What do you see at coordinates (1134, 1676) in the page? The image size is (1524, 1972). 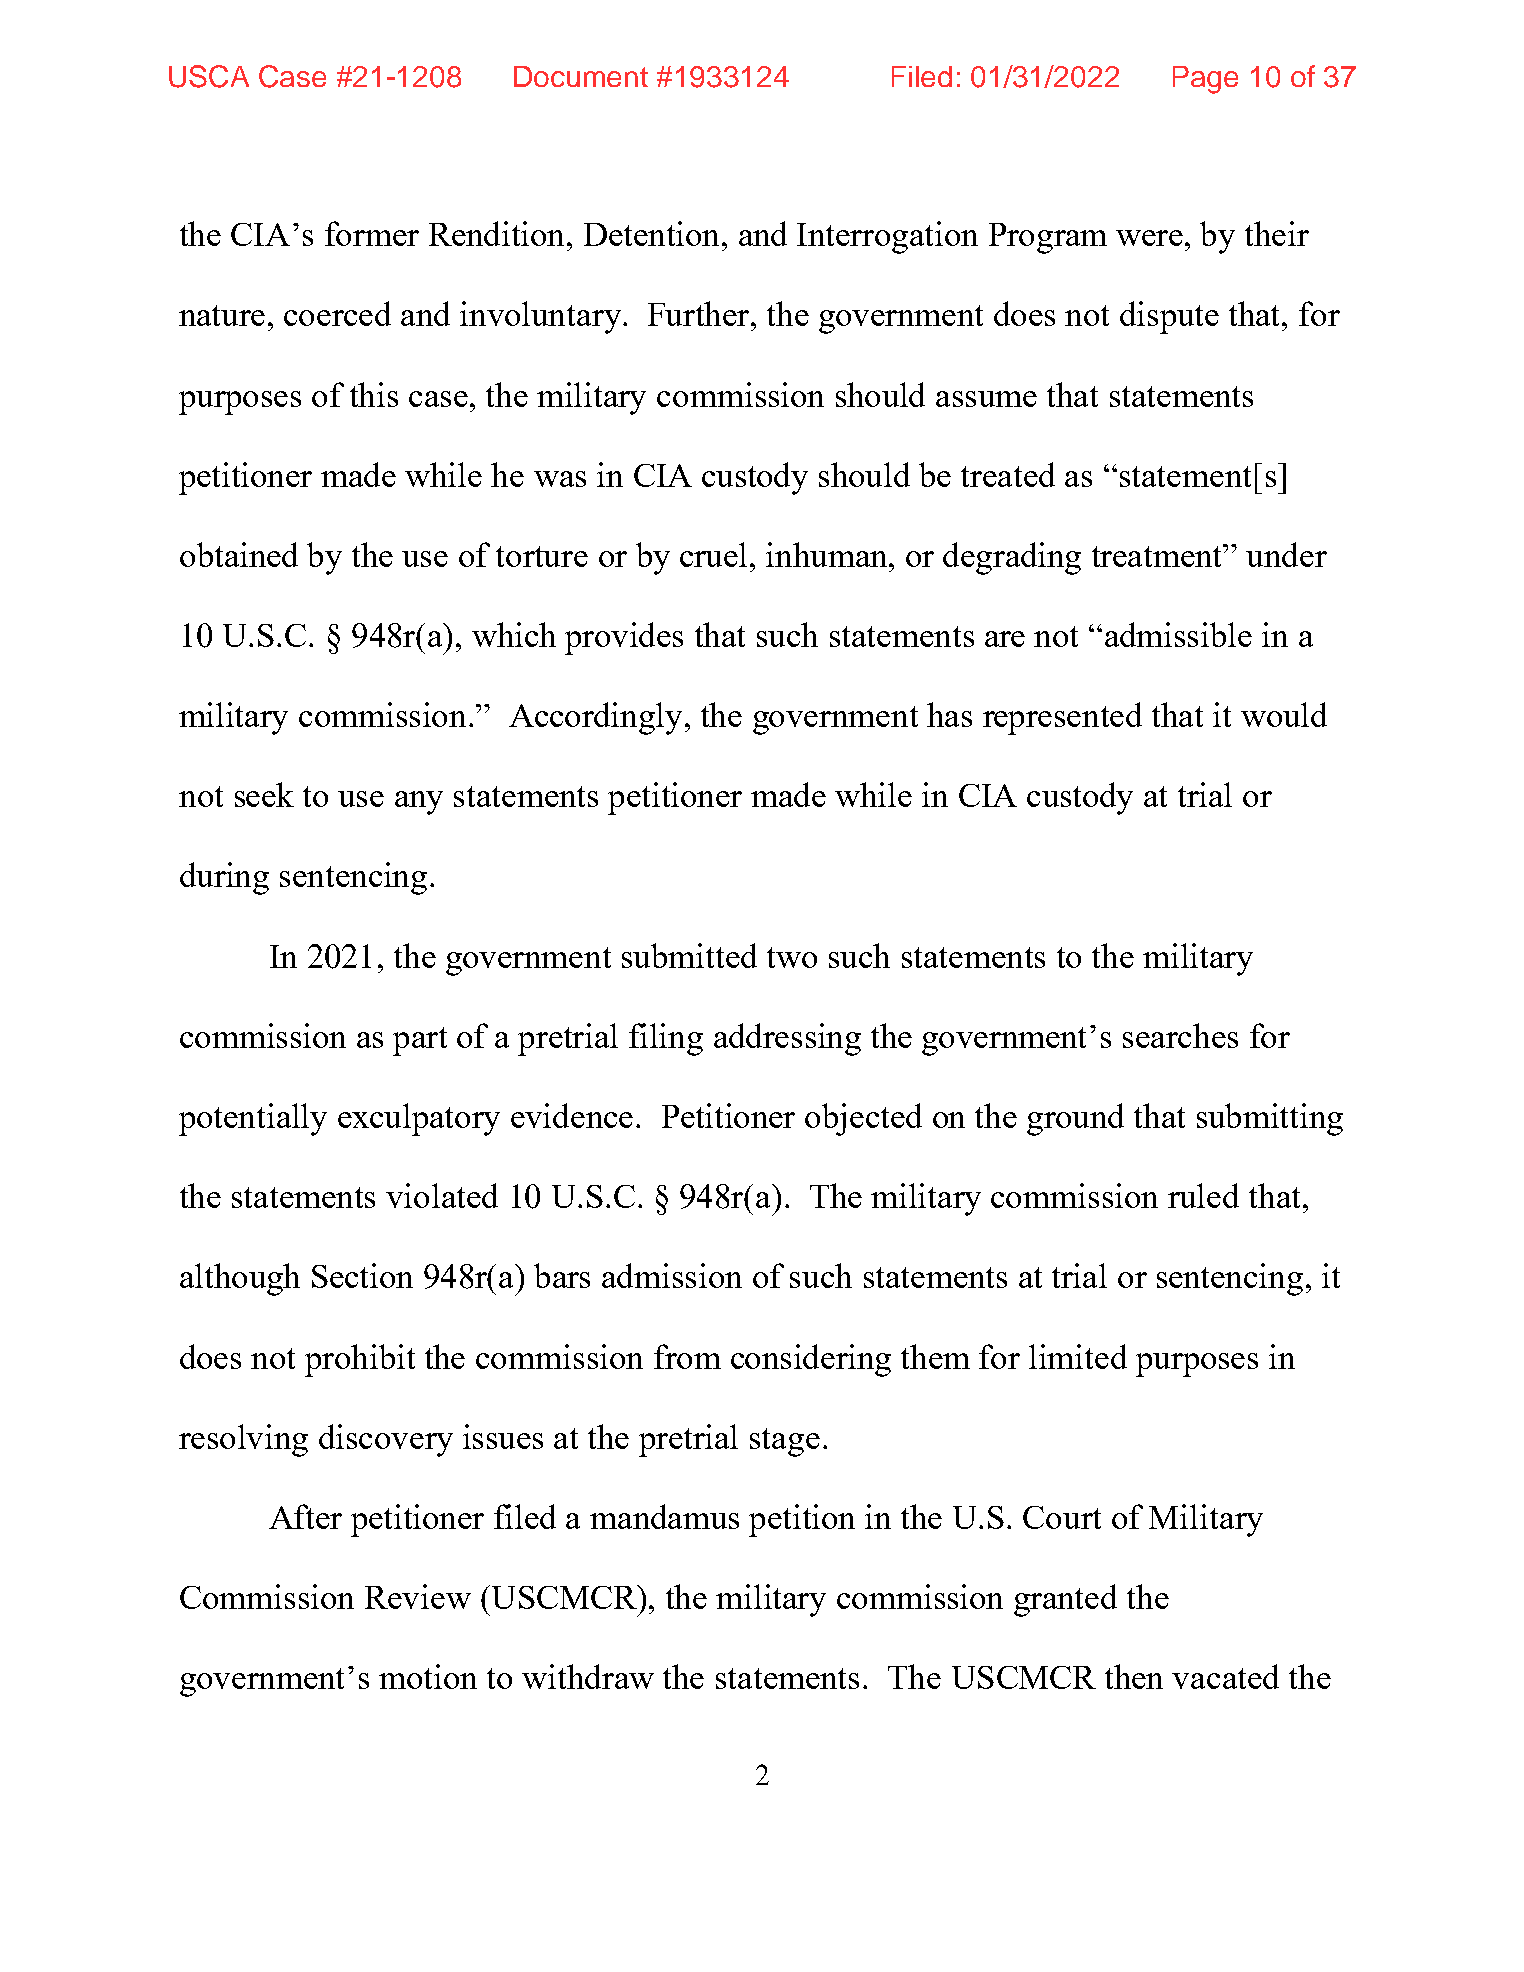 I see `then` at bounding box center [1134, 1676].
